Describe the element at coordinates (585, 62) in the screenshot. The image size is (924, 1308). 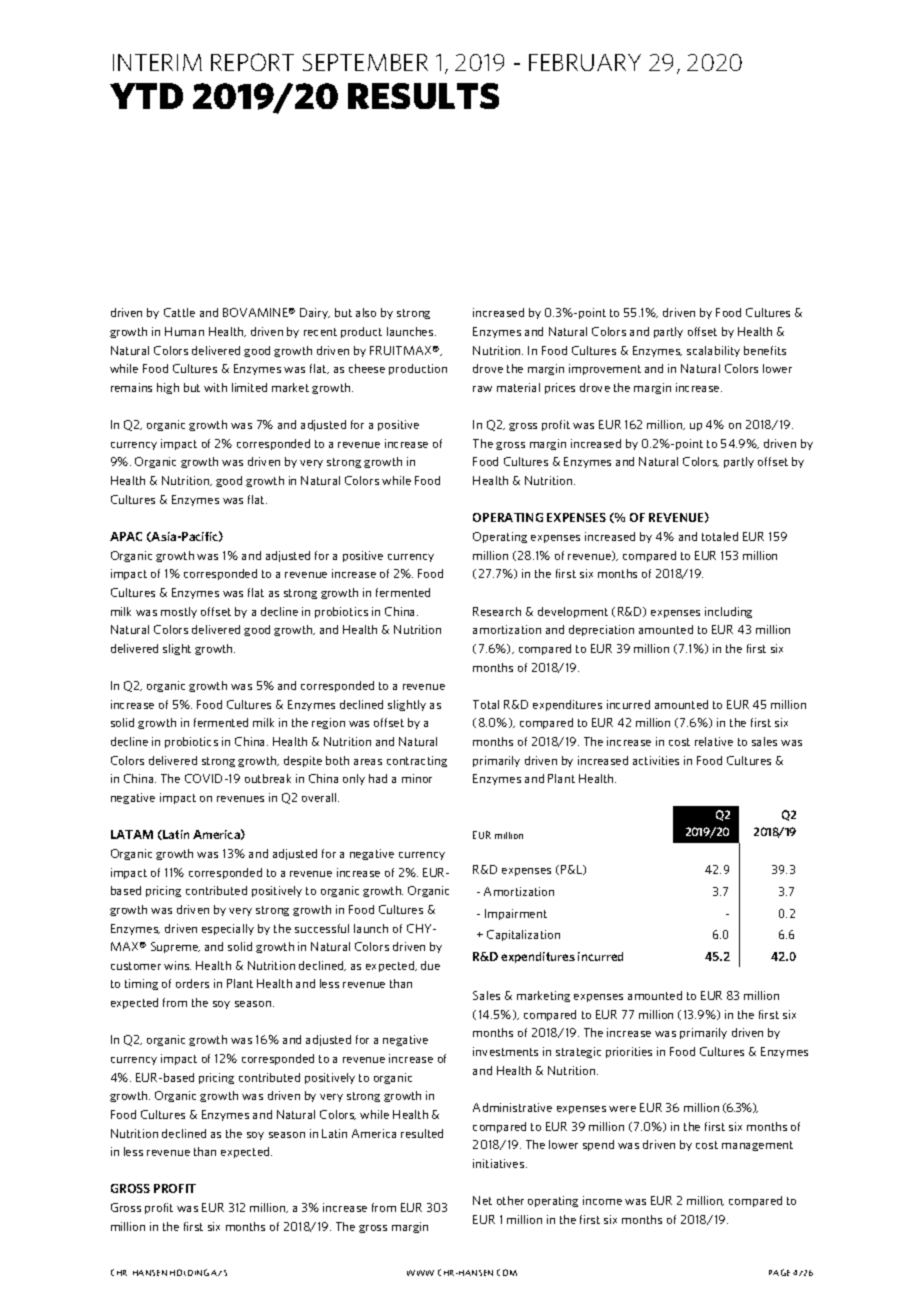
I see `FEBRUARY` at that location.
